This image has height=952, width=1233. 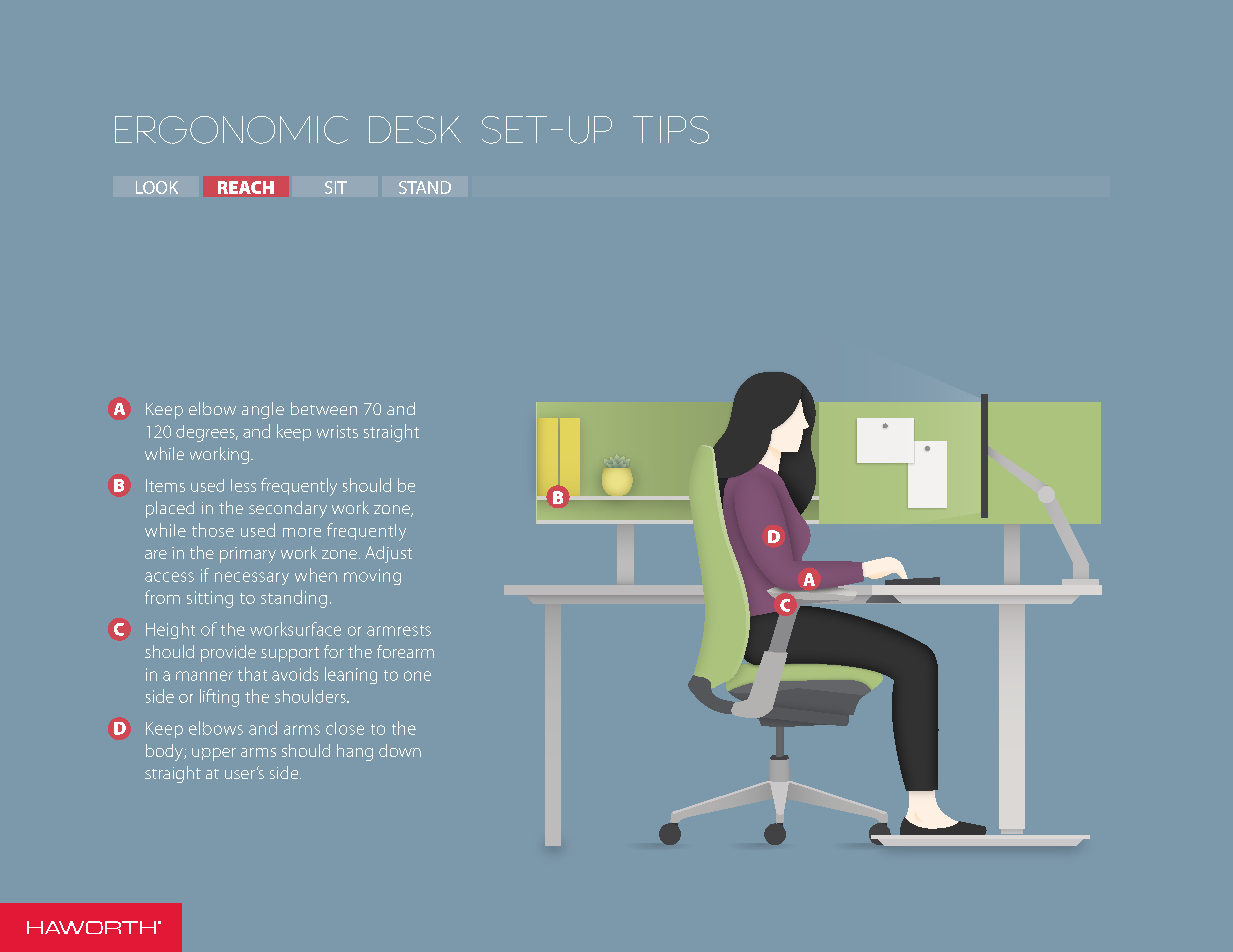 I want to click on those, so click(x=213, y=530).
